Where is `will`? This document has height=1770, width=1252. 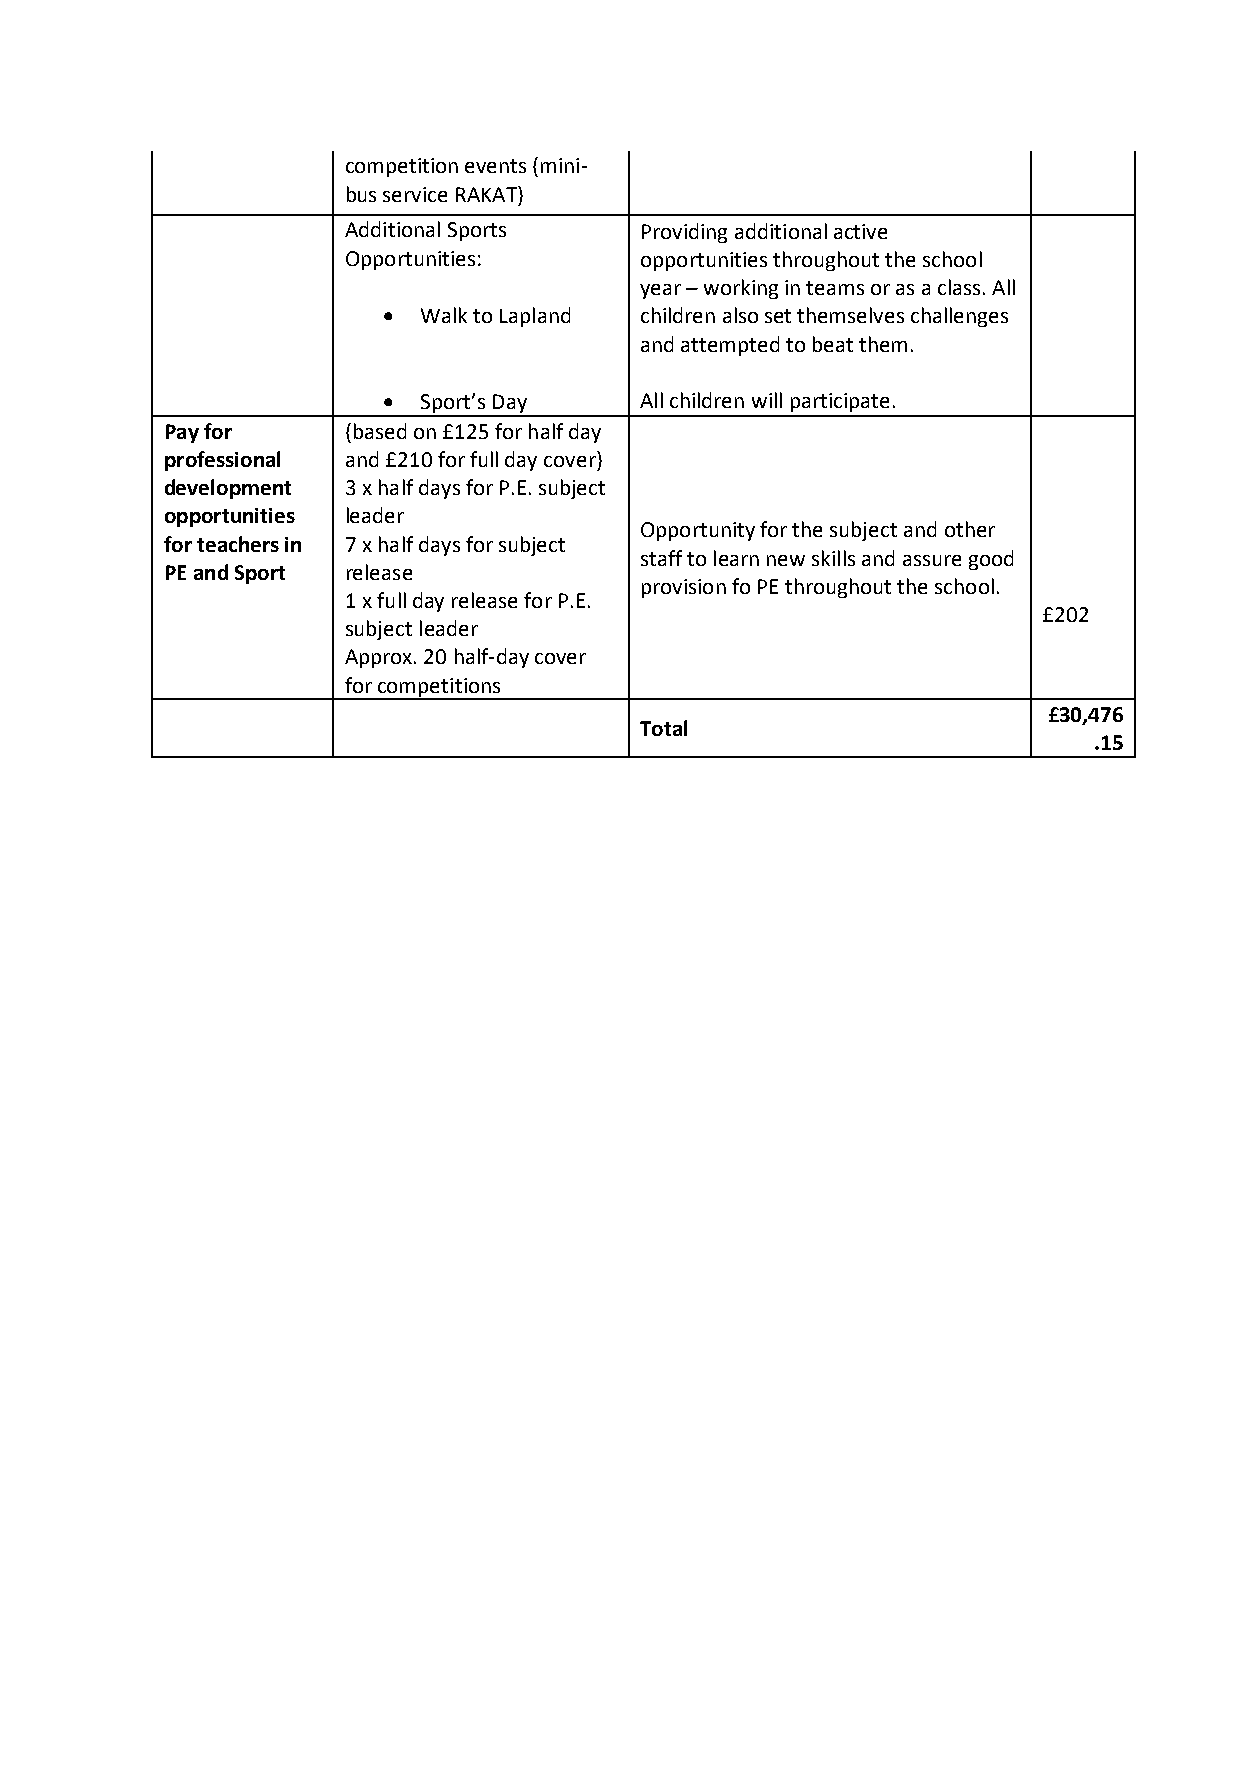 will is located at coordinates (767, 400).
